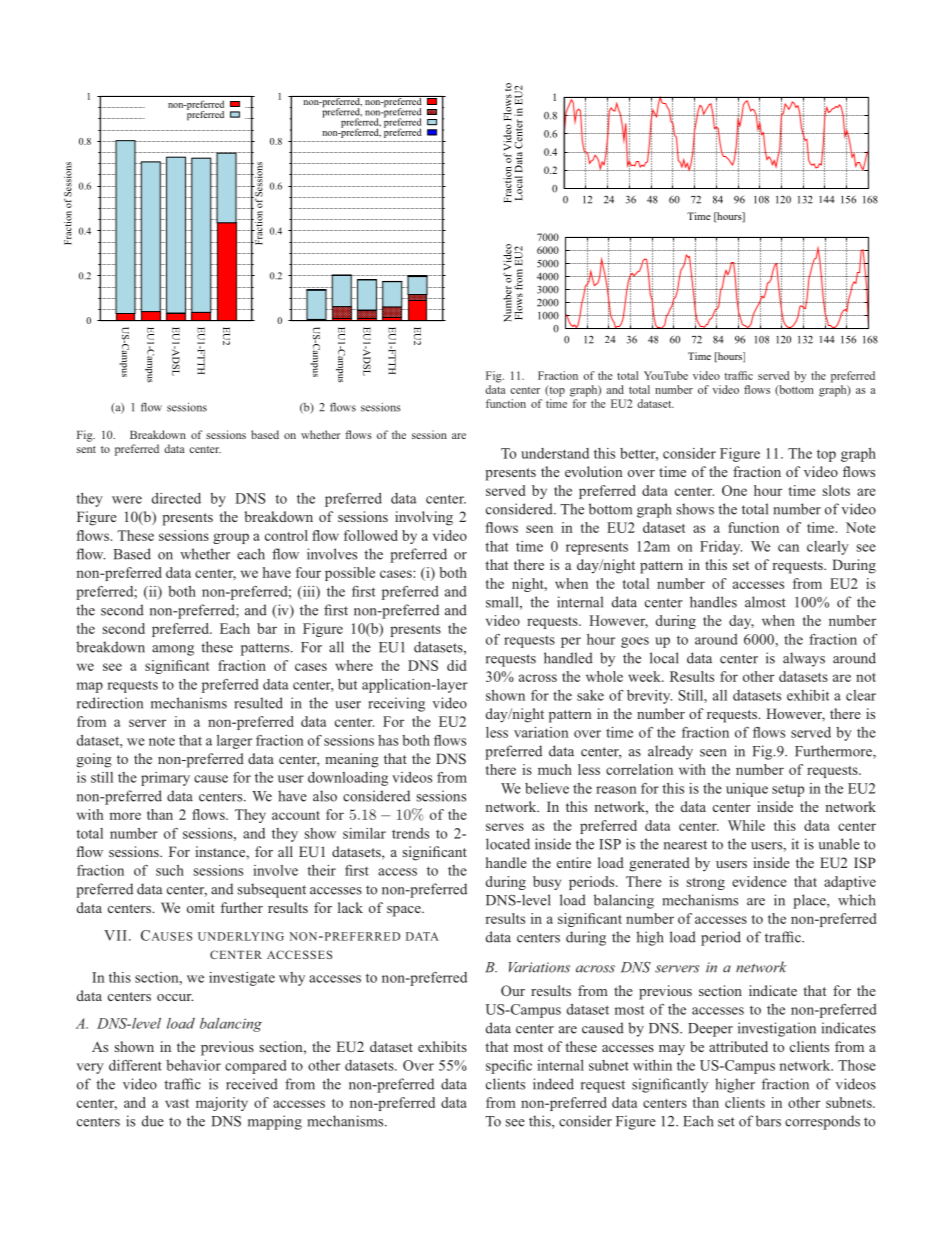 This page has width=952, height=1233. What do you see at coordinates (555, 453) in the page?
I see `understand` at bounding box center [555, 453].
